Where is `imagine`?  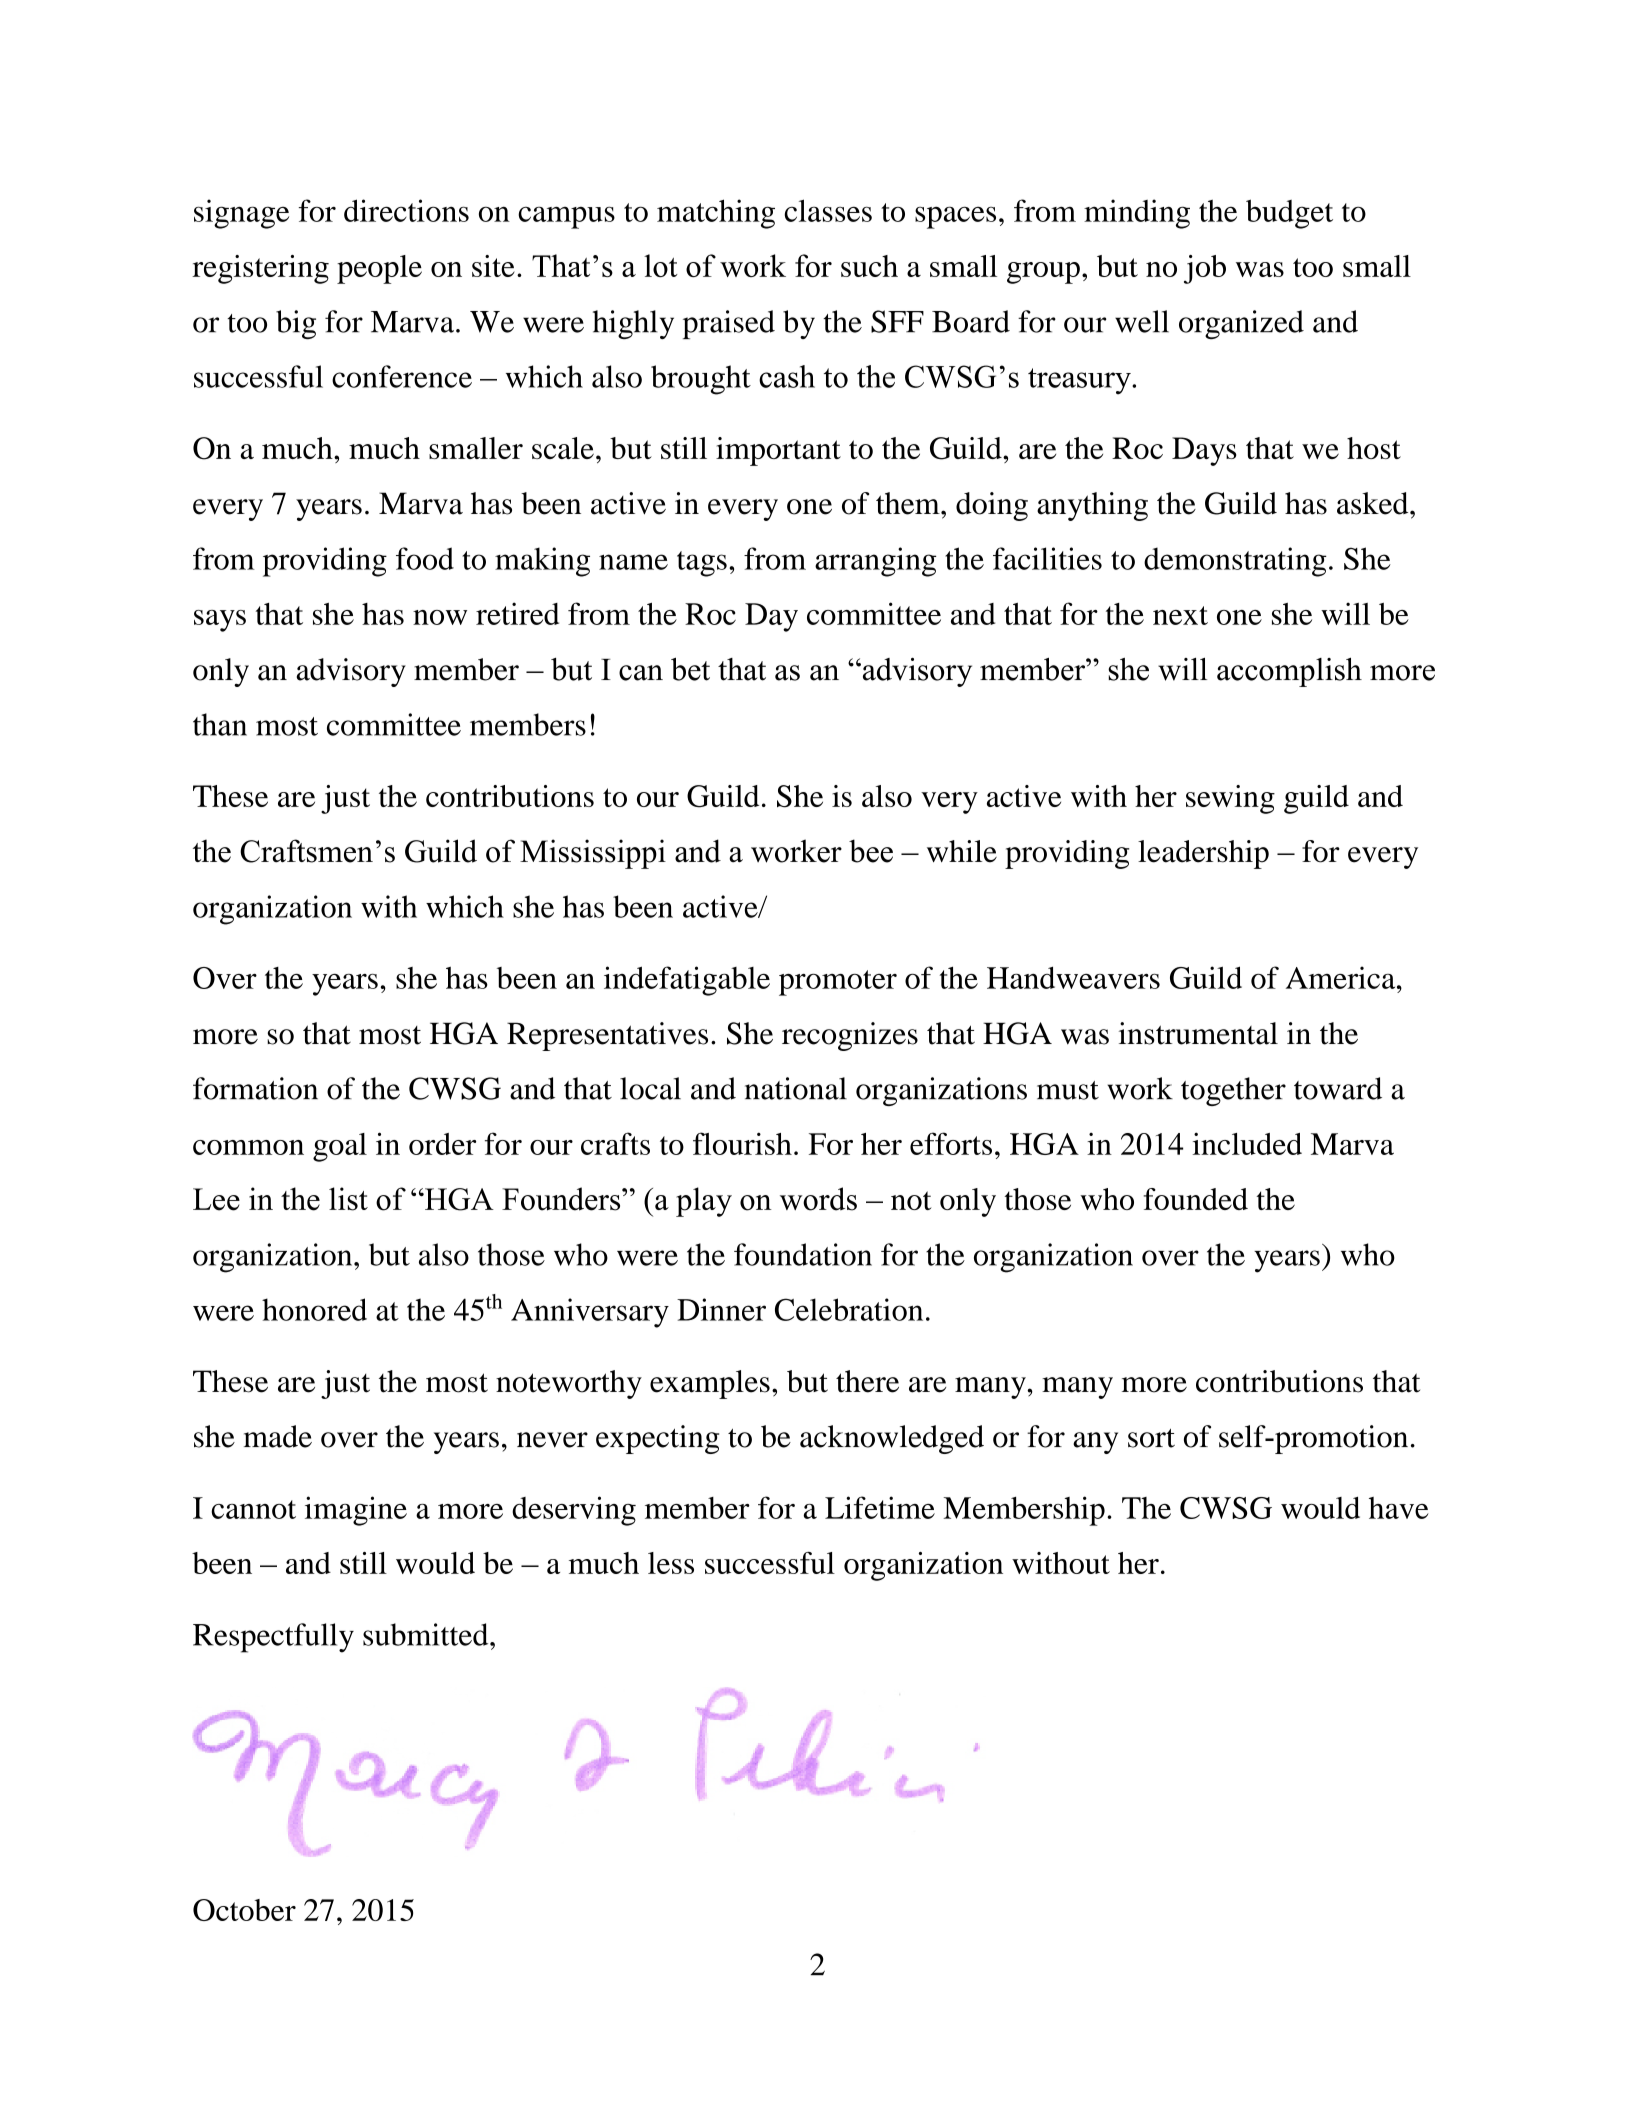 imagine is located at coordinates (356, 1511).
